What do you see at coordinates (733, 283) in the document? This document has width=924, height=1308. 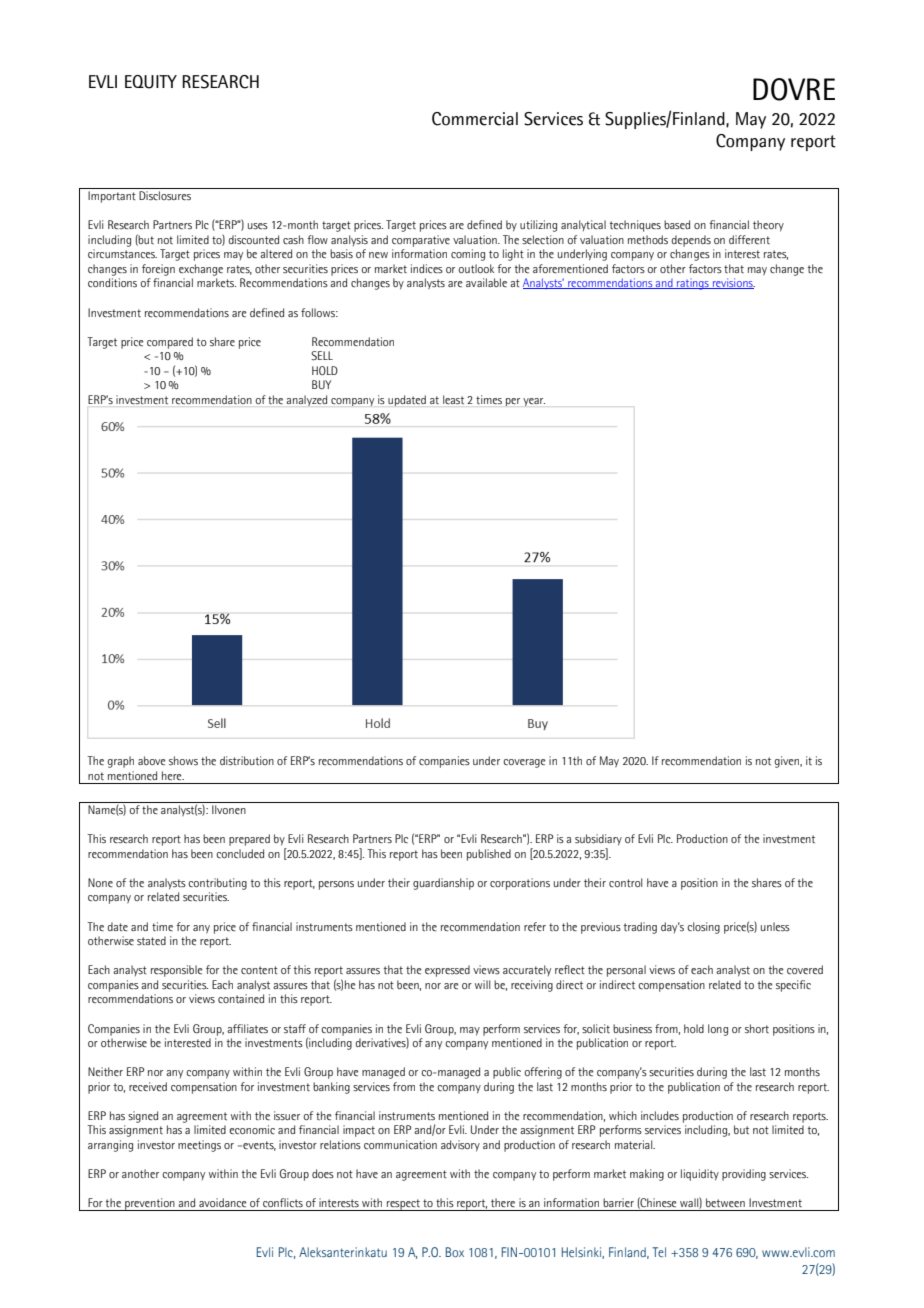 I see `revisions` at bounding box center [733, 283].
